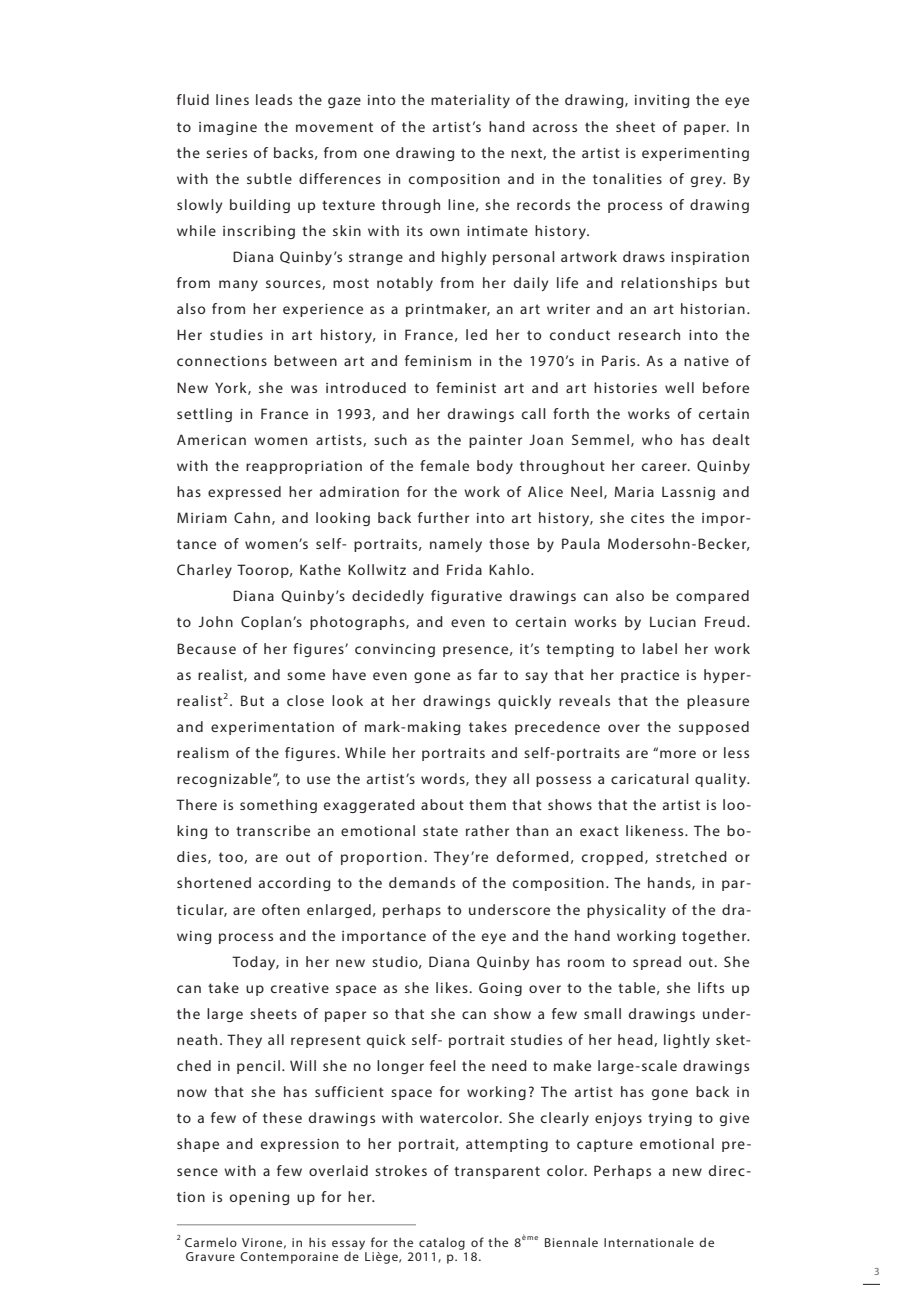  What do you see at coordinates (487, 674) in the screenshot?
I see `far` at bounding box center [487, 674].
